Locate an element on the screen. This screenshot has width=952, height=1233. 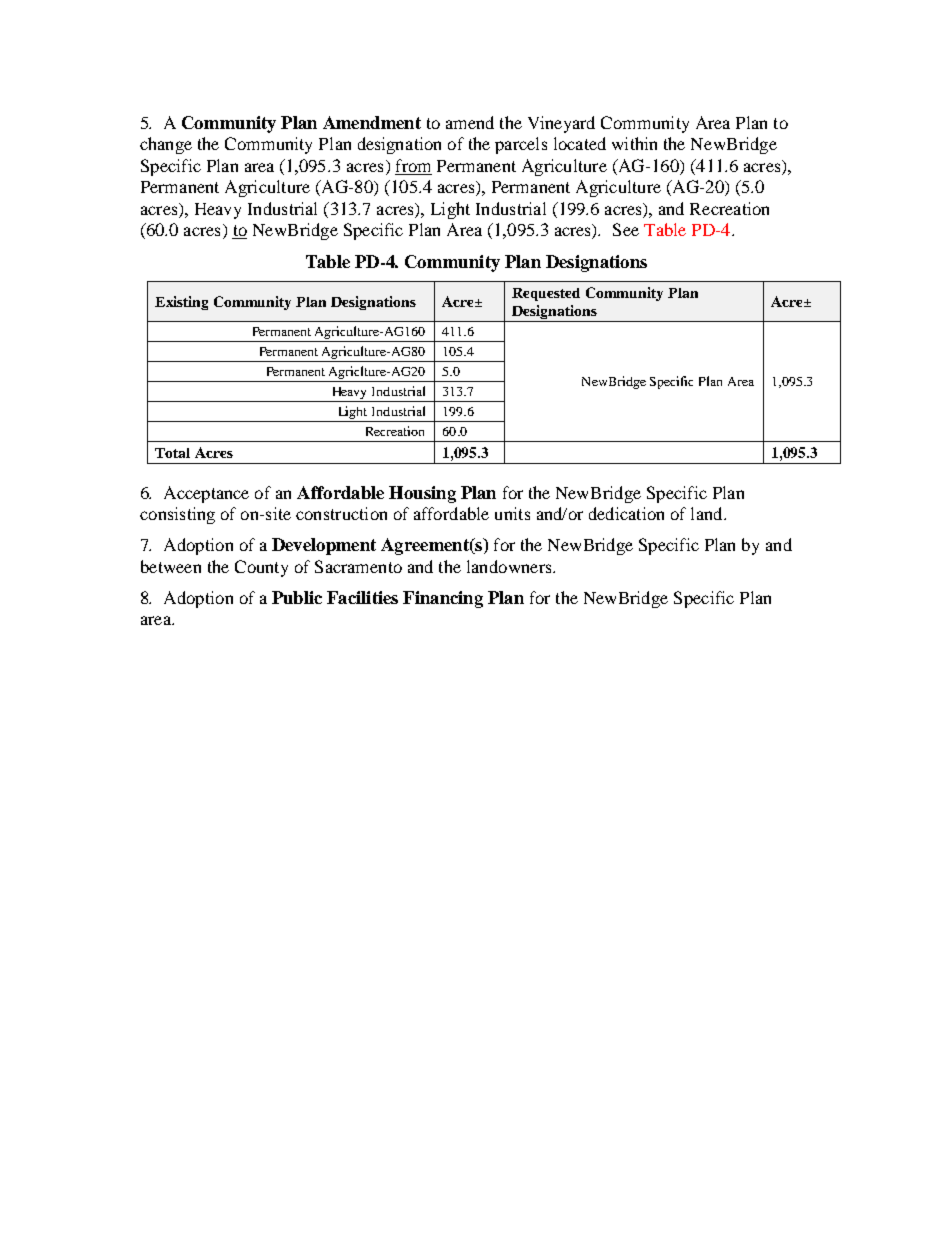
Requested is located at coordinates (546, 294).
